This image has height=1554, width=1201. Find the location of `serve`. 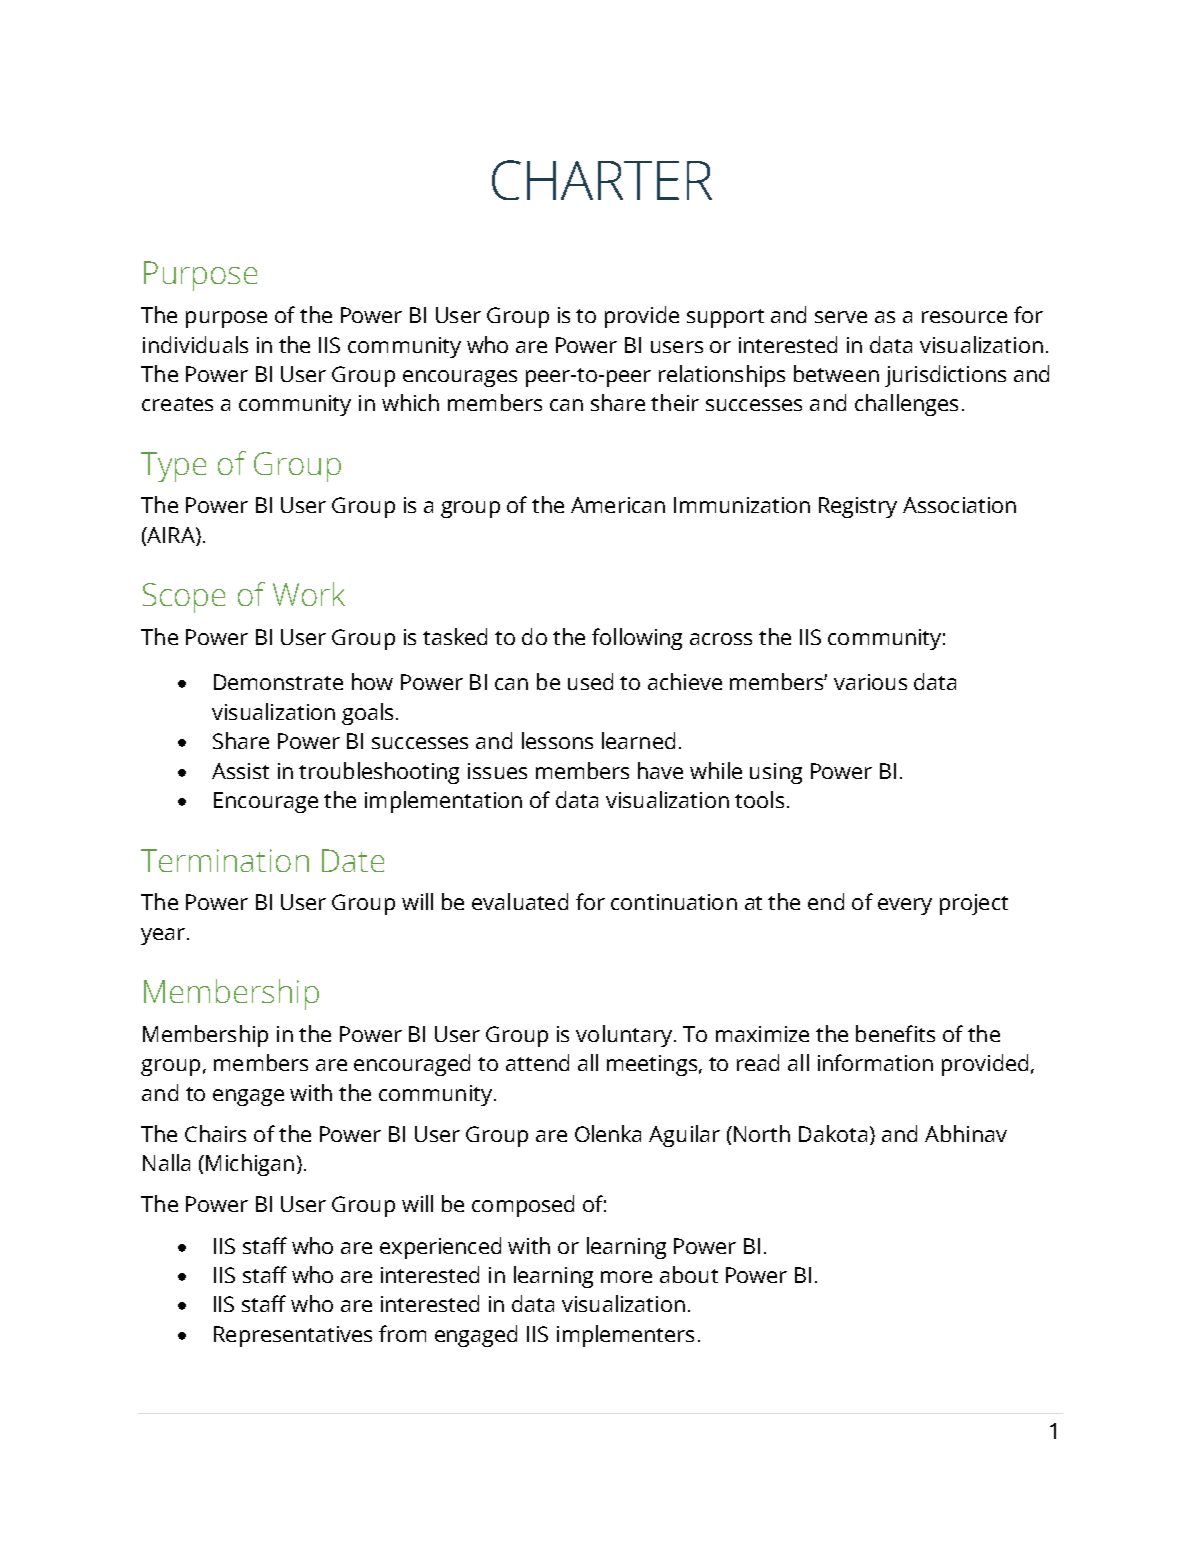

serve is located at coordinates (841, 317).
